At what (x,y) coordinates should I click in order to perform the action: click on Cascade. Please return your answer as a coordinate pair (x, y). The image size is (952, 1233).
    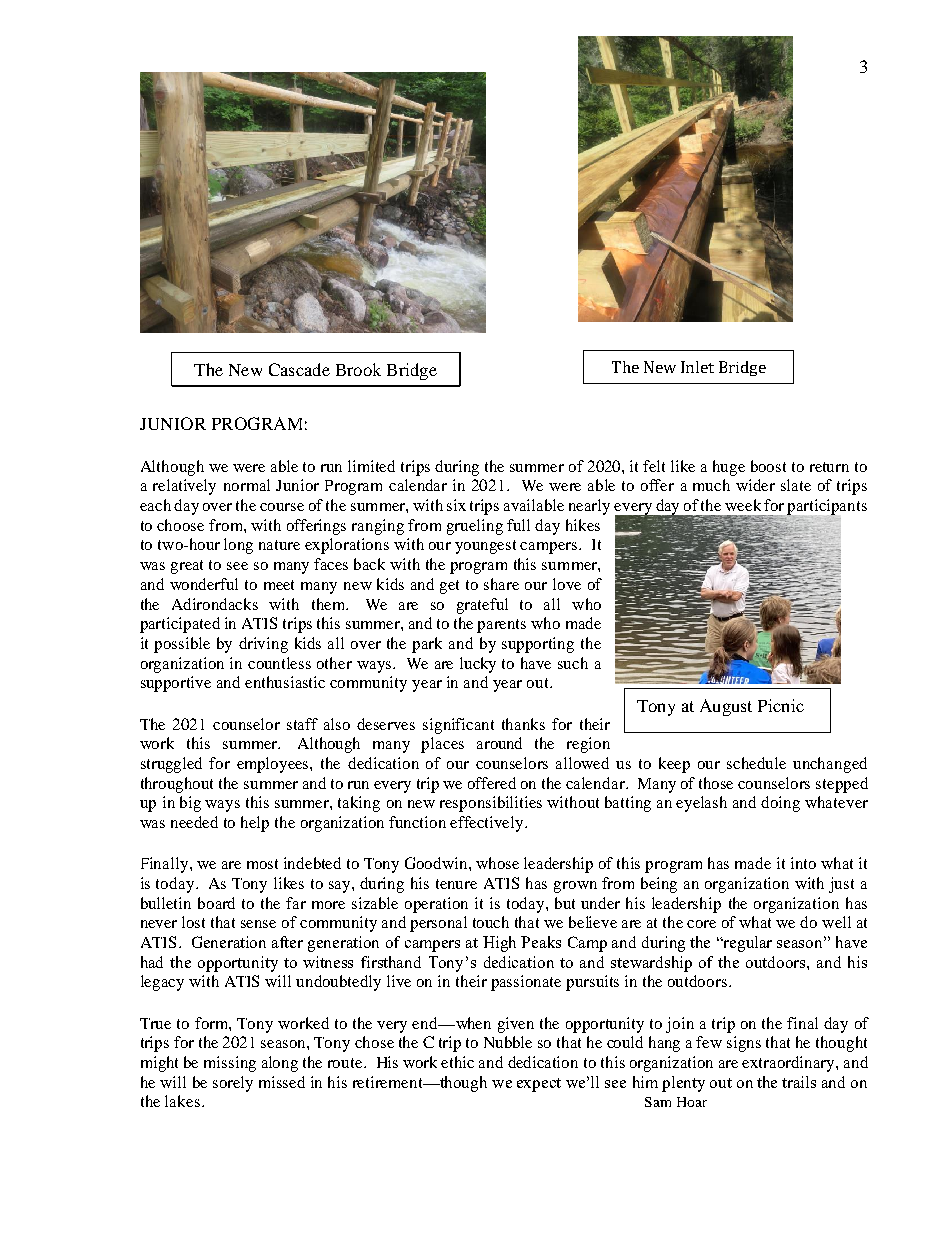
    Looking at the image, I should click on (299, 369).
